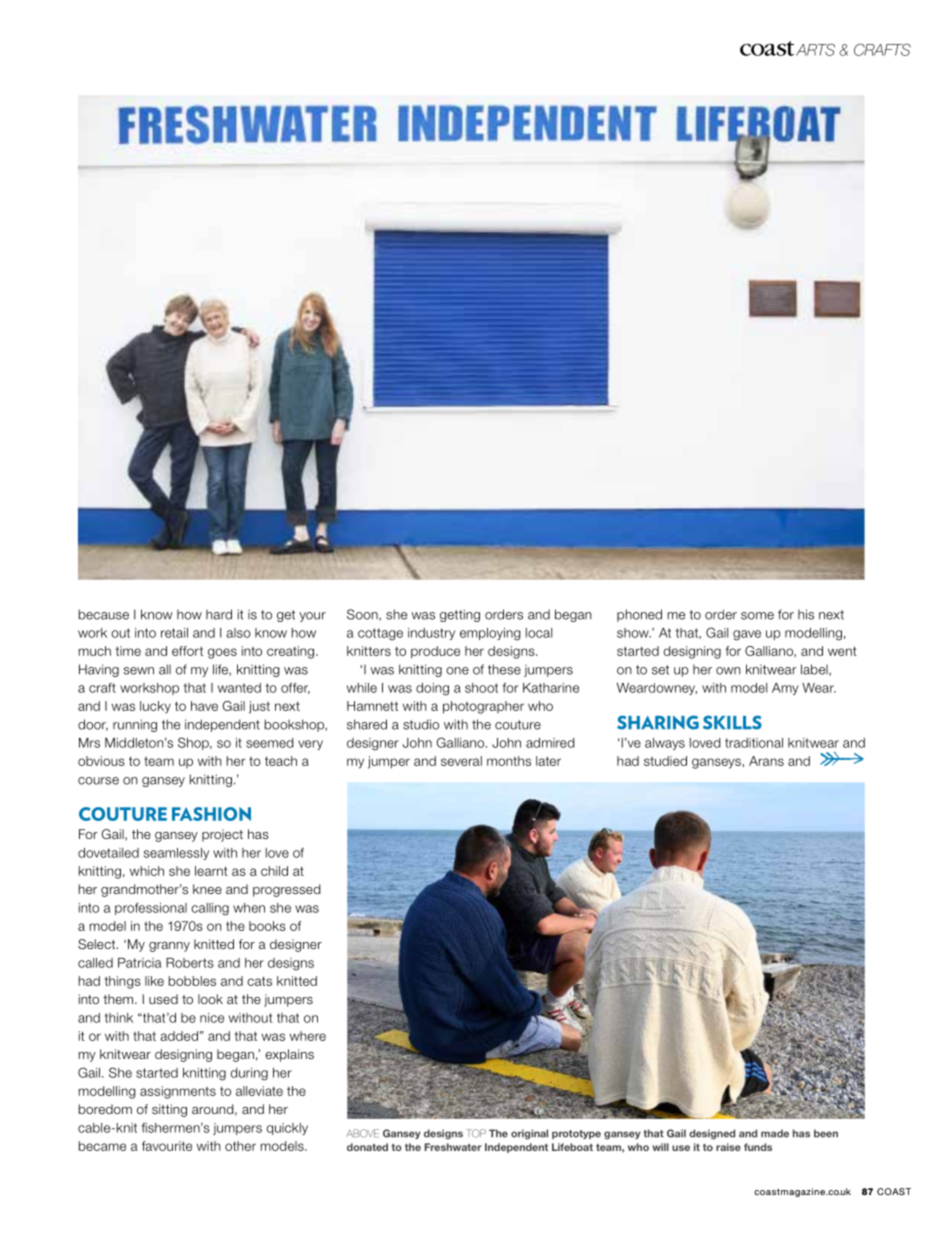 The height and width of the document is (1234, 952). I want to click on some, so click(757, 616).
